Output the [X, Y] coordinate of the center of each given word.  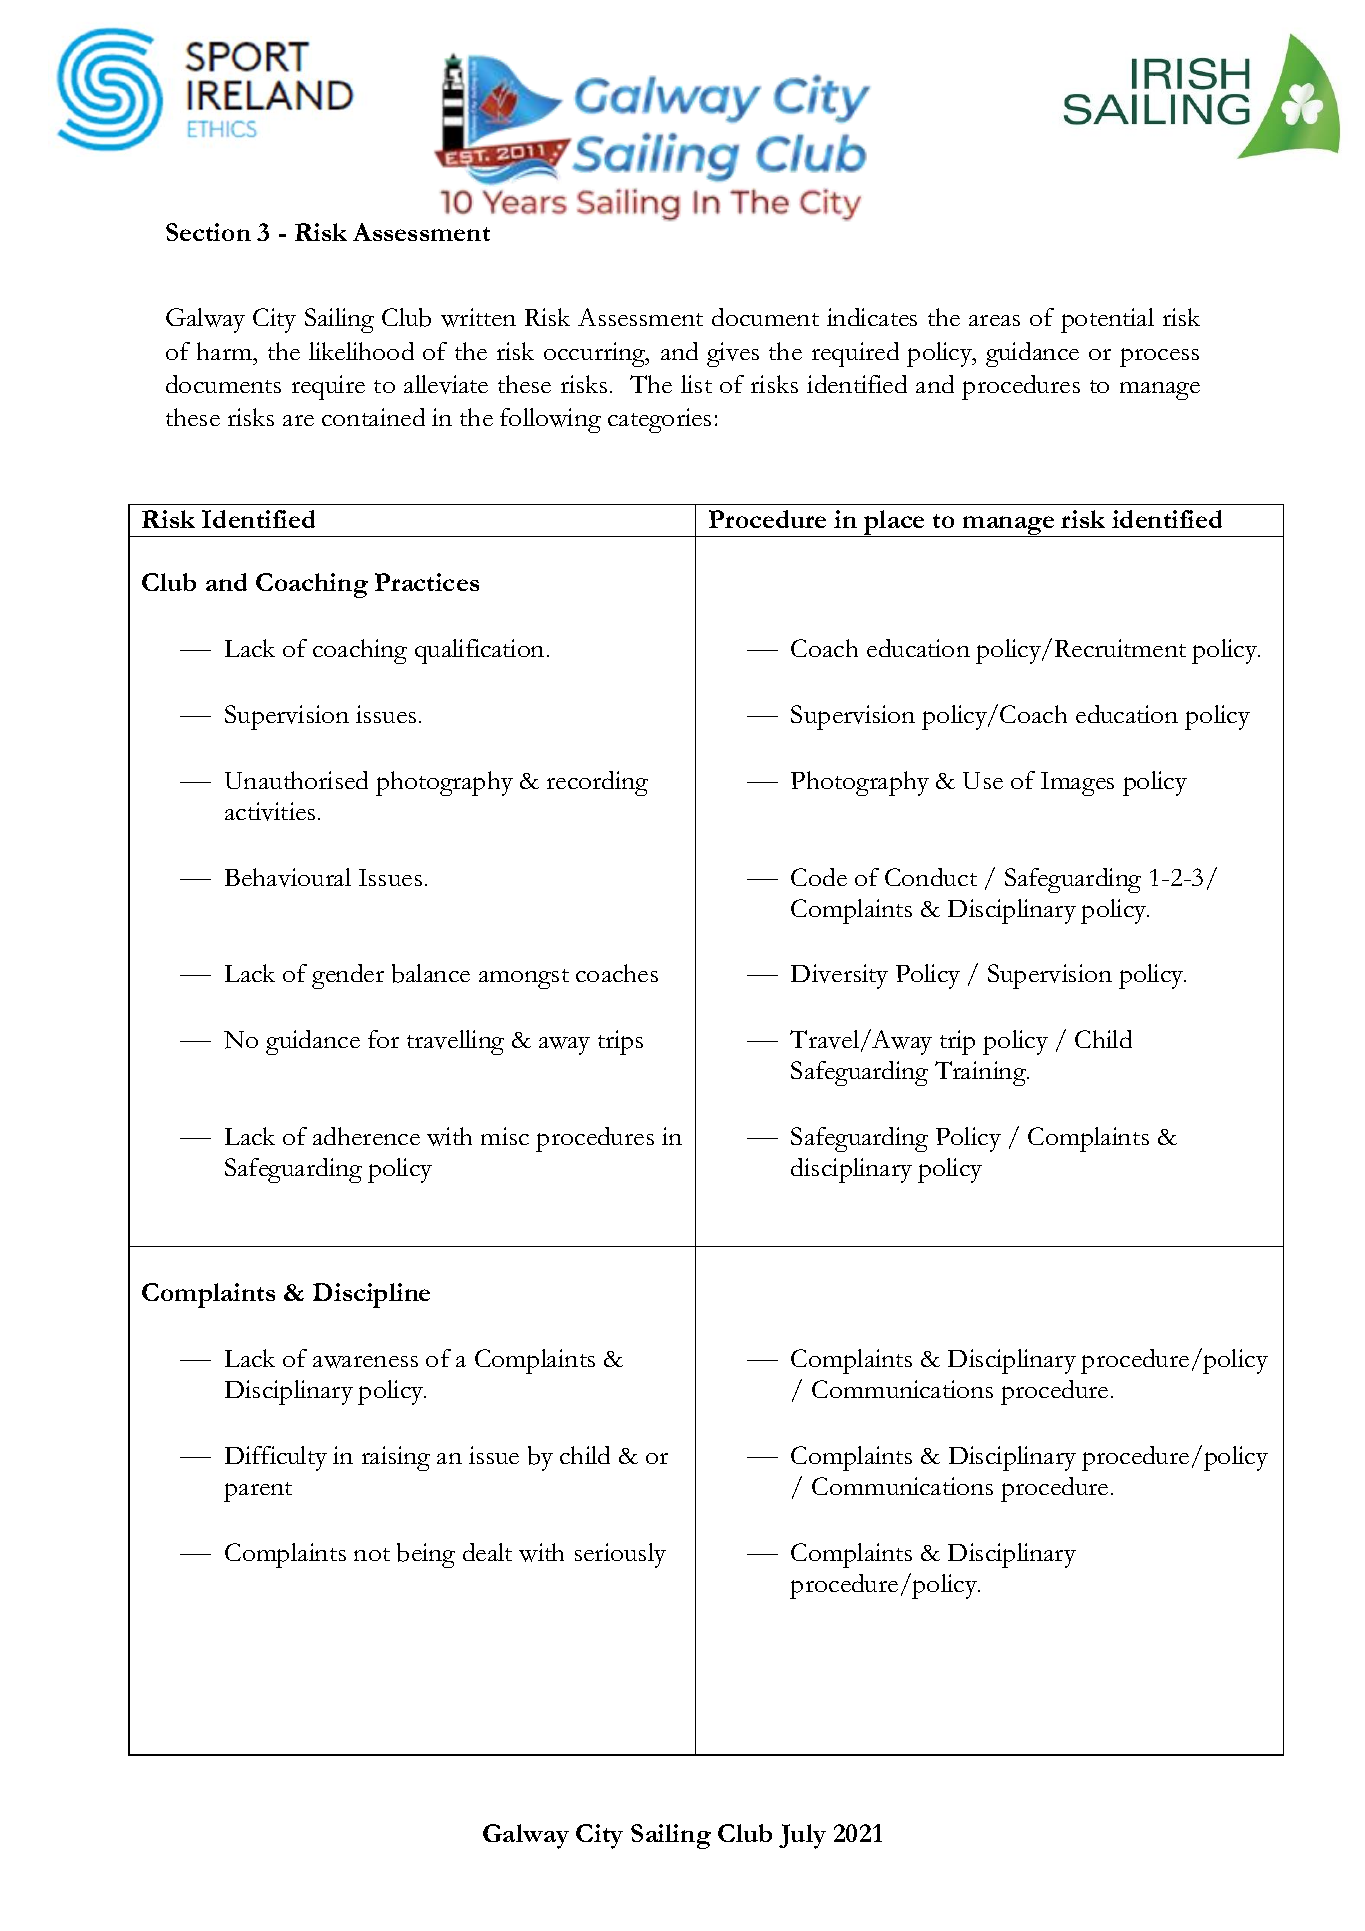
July [802, 1836]
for [383, 1039]
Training [981, 1073]
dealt [487, 1552]
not [372, 1554]
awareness [365, 1362]
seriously [620, 1555]
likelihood [361, 351]
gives [733, 354]
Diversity [839, 976]
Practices [427, 582]
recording [597, 783]
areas [994, 320]
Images [1077, 784]
